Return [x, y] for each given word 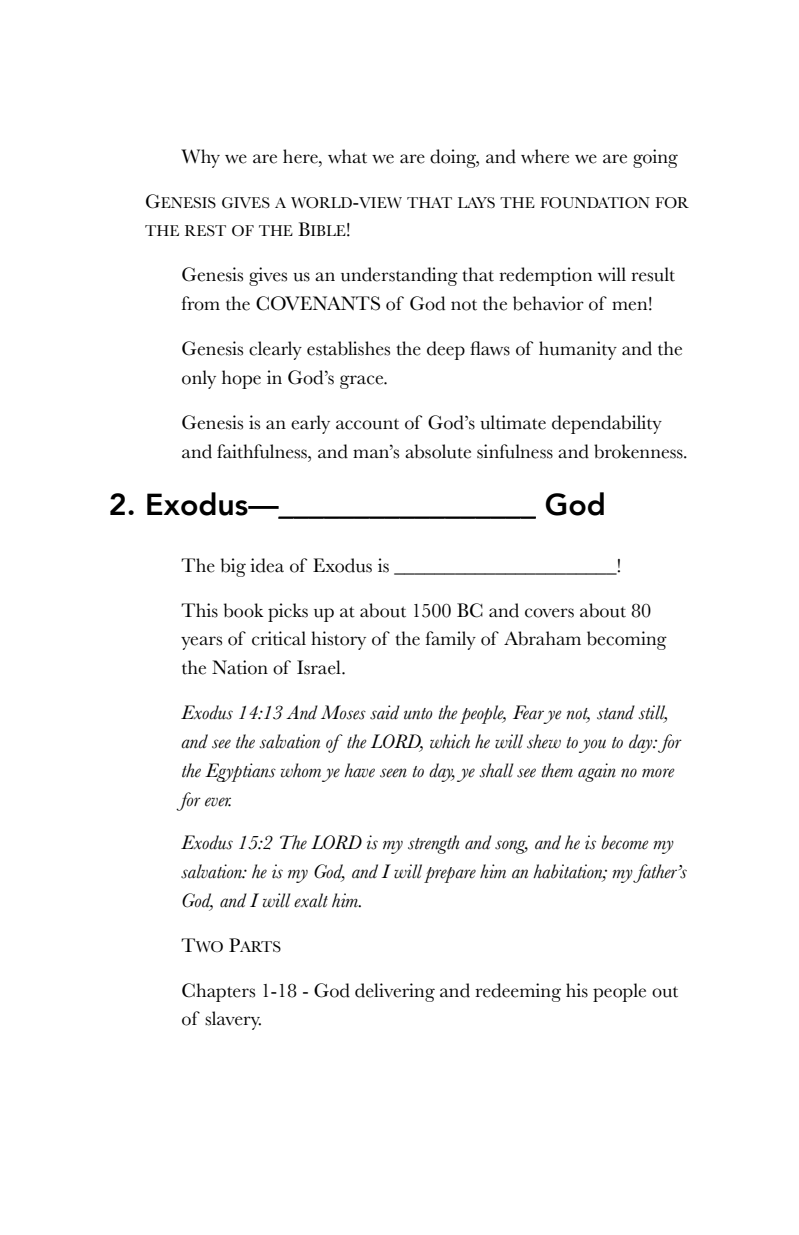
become [624, 842]
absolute [438, 451]
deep [446, 350]
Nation [240, 667]
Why [200, 158]
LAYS [476, 203]
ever [218, 802]
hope [241, 379]
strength [434, 844]
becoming [627, 640]
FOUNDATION [595, 203]
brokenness [639, 451]
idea [267, 565]
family [451, 640]
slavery [233, 1020]
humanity [578, 350]
